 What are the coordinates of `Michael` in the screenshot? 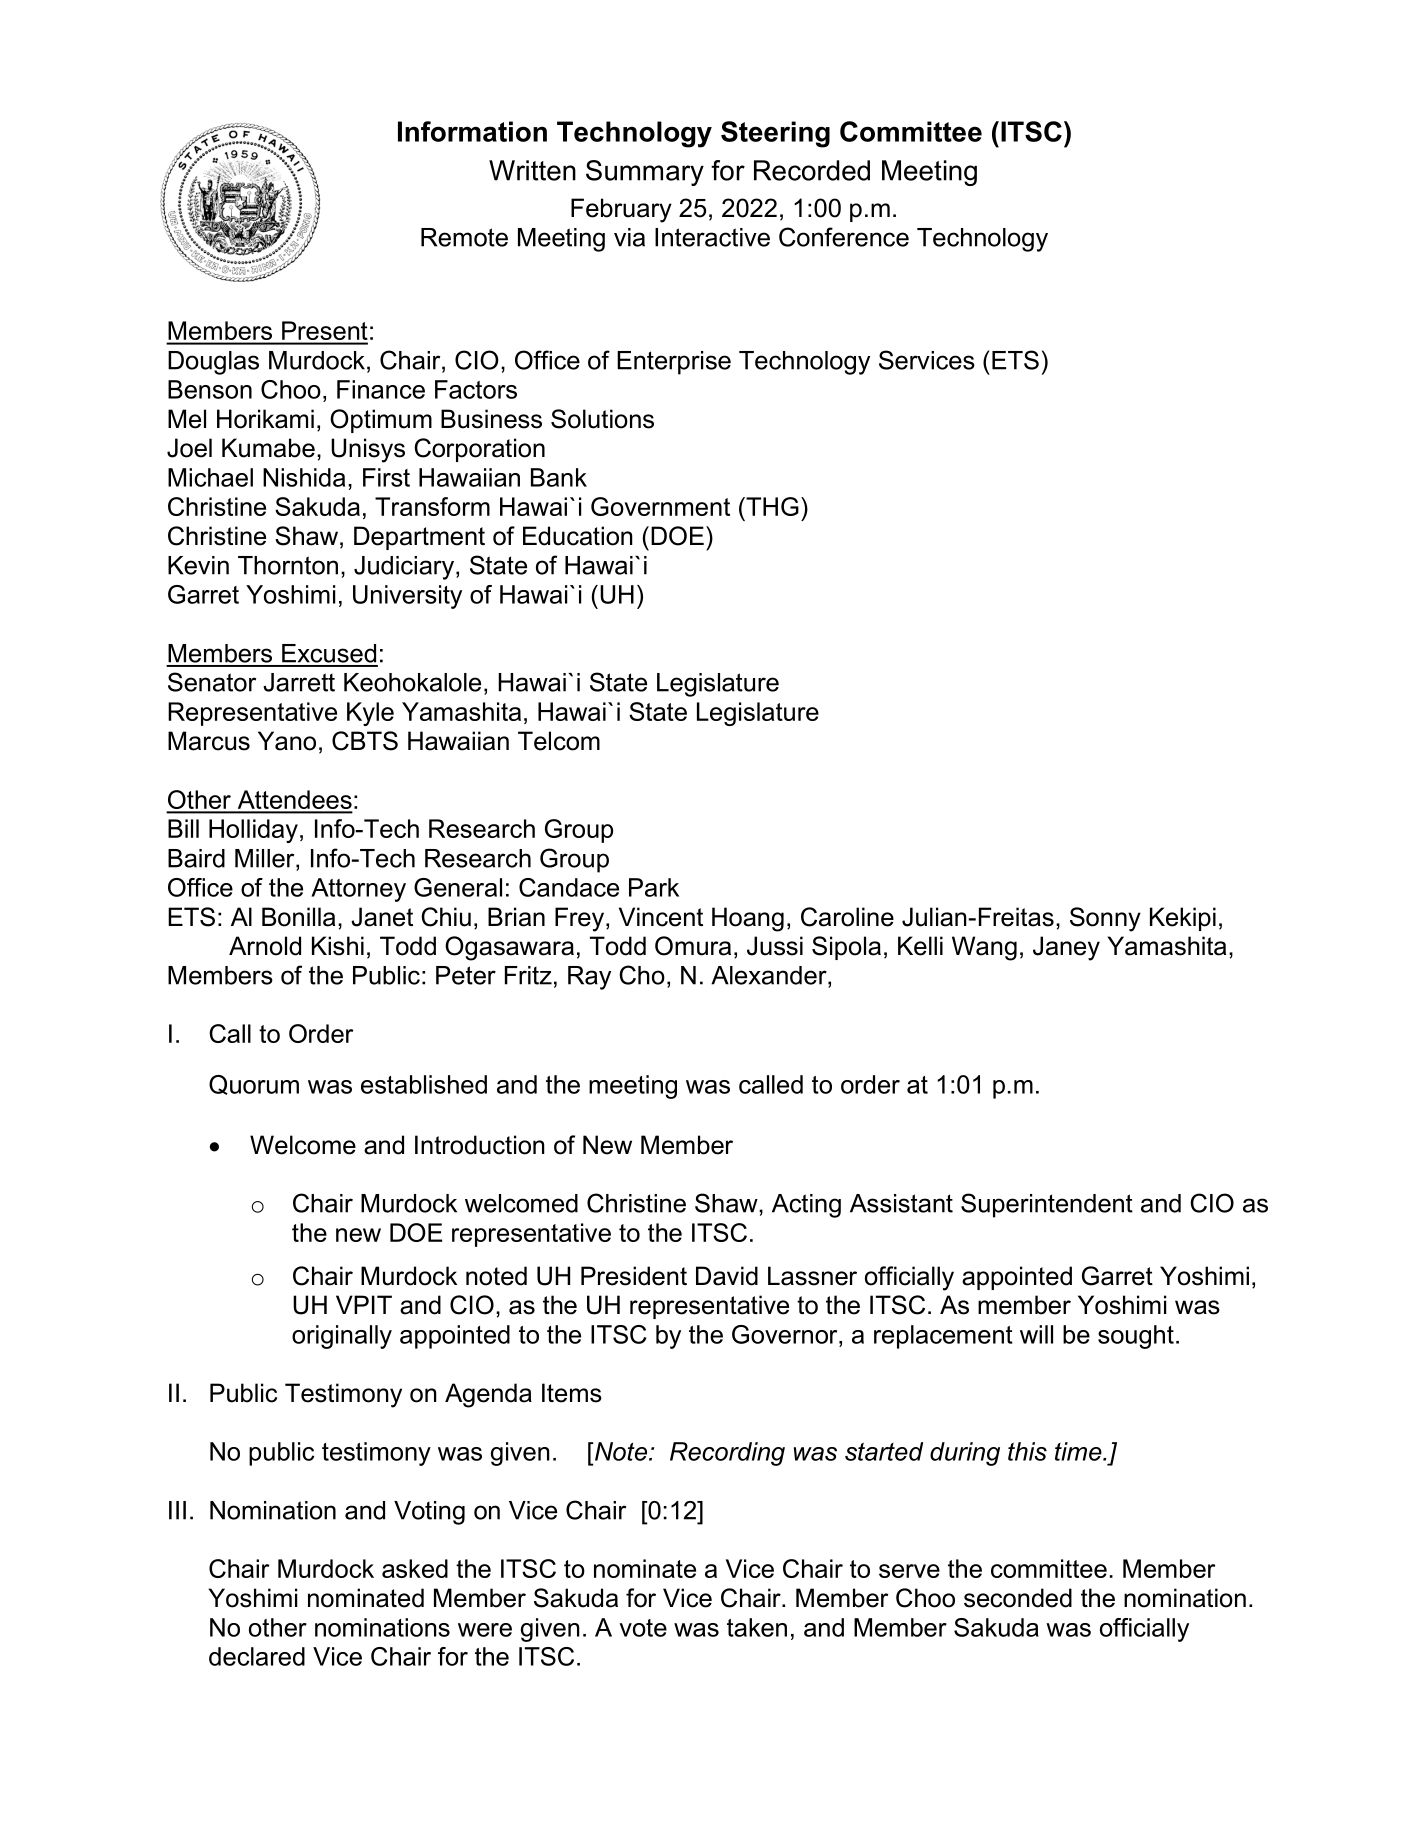 It's located at (210, 477).
